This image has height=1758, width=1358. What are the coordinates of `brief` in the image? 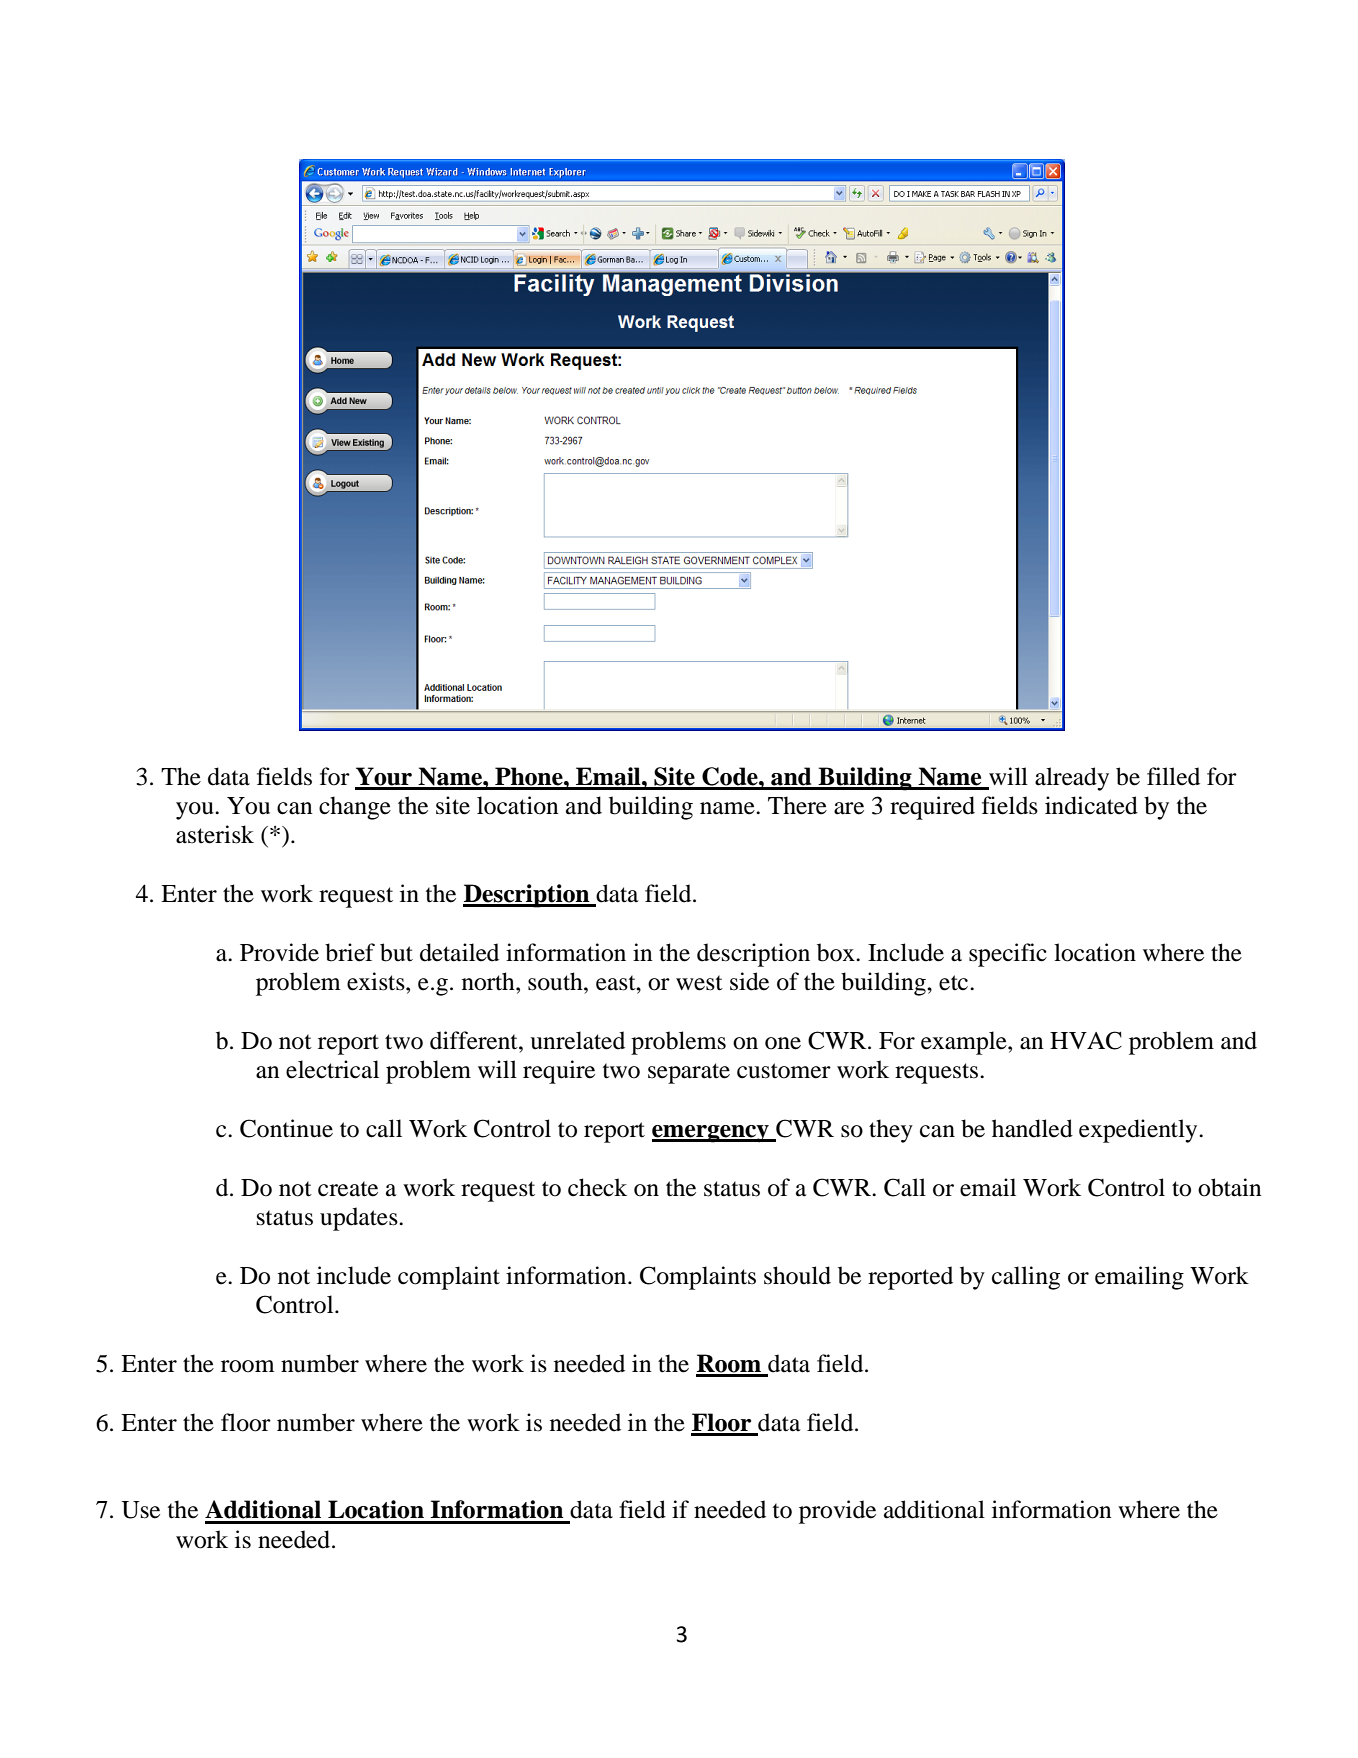 It's located at (350, 952).
